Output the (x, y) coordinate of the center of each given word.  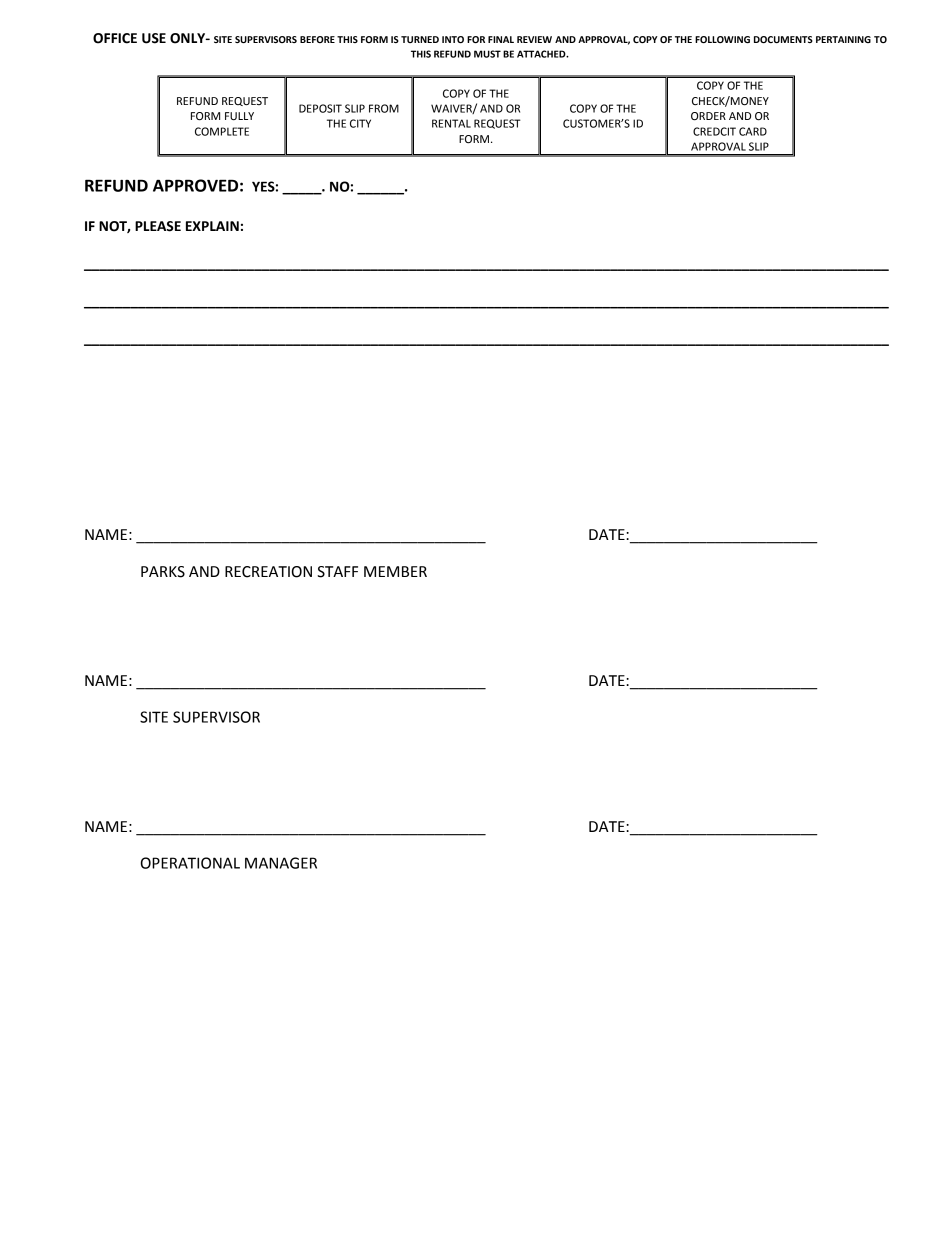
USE (154, 38)
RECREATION (268, 572)
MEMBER (395, 571)
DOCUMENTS (783, 39)
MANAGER (281, 863)
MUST (487, 54)
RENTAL (451, 123)
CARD (753, 131)
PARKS (163, 572)
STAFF (337, 572)
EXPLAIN (212, 226)
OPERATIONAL (190, 863)
